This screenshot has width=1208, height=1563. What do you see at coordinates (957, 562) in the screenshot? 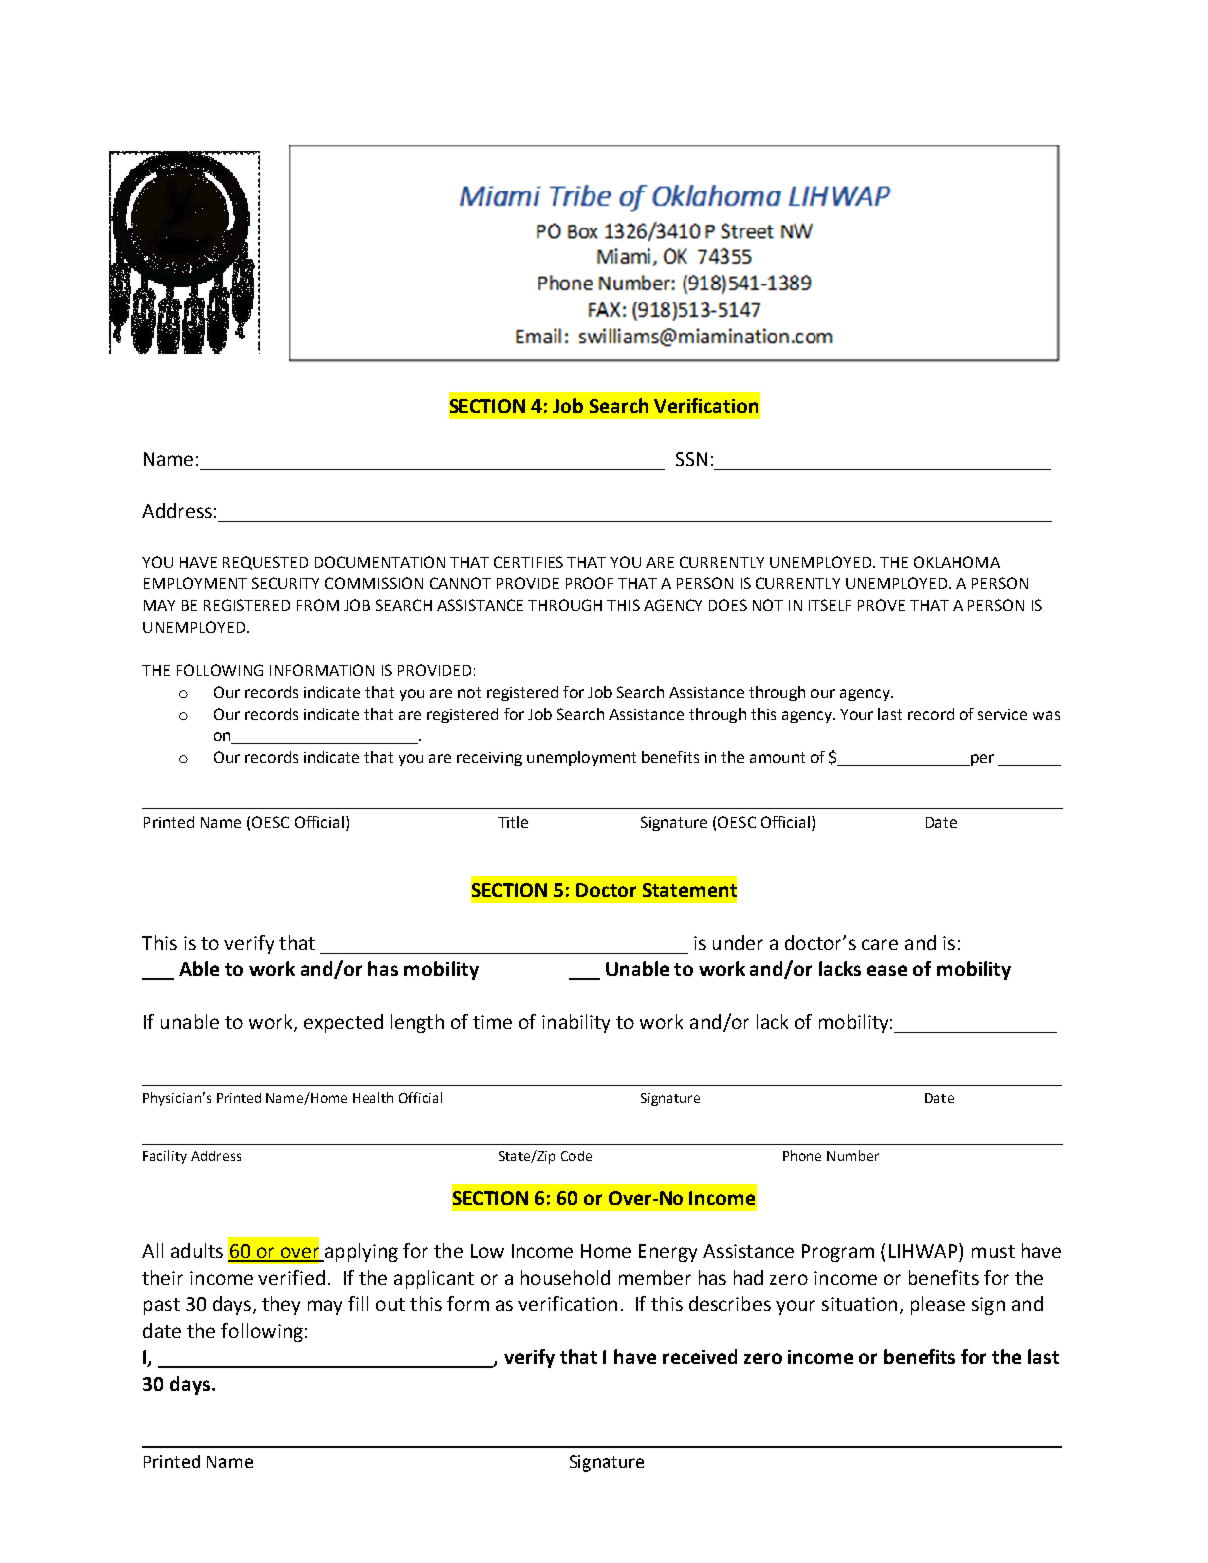
I see `OKLAHOMA` at bounding box center [957, 562].
